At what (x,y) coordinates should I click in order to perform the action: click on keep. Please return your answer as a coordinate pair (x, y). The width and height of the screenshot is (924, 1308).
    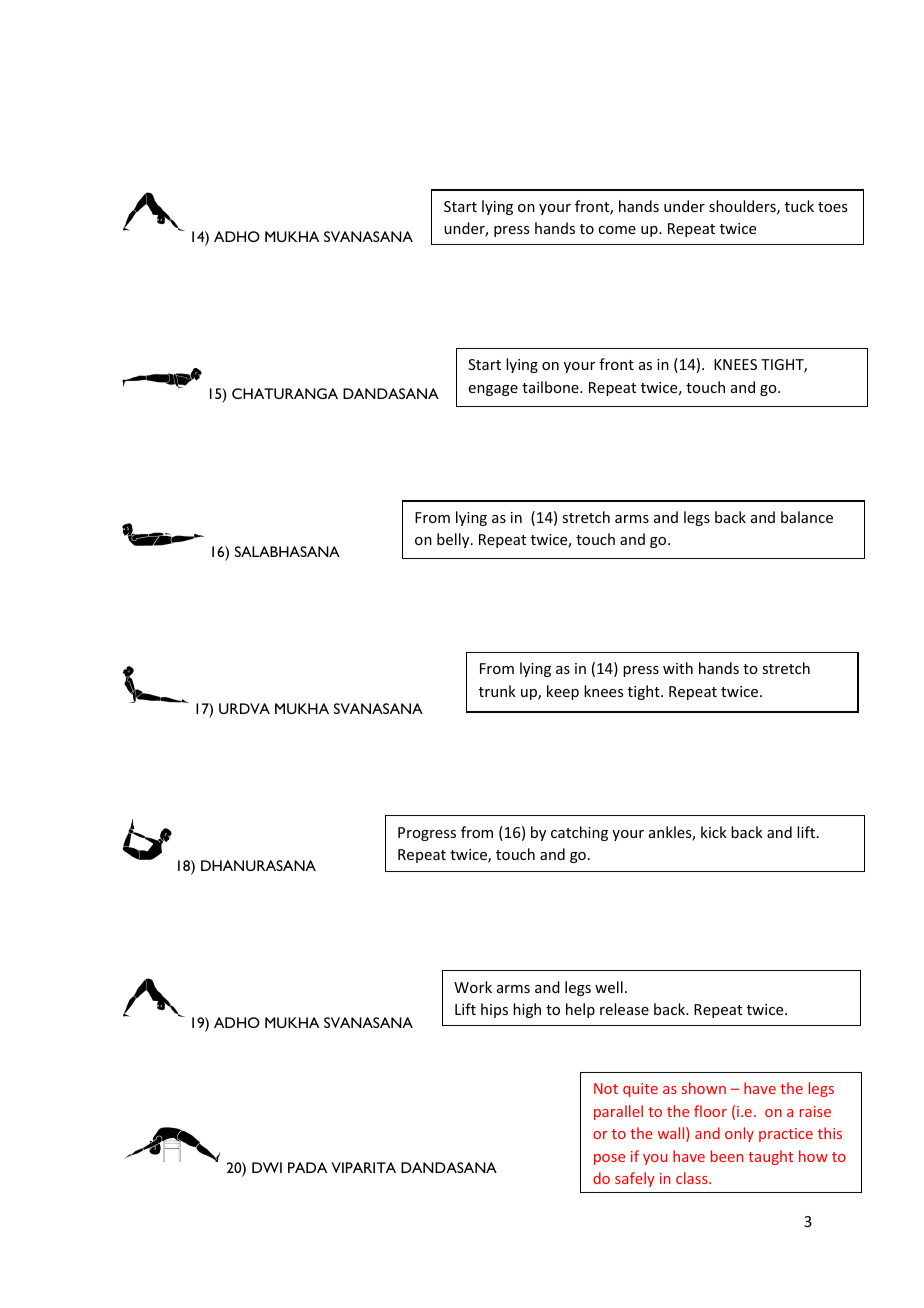
    Looking at the image, I should click on (563, 692).
